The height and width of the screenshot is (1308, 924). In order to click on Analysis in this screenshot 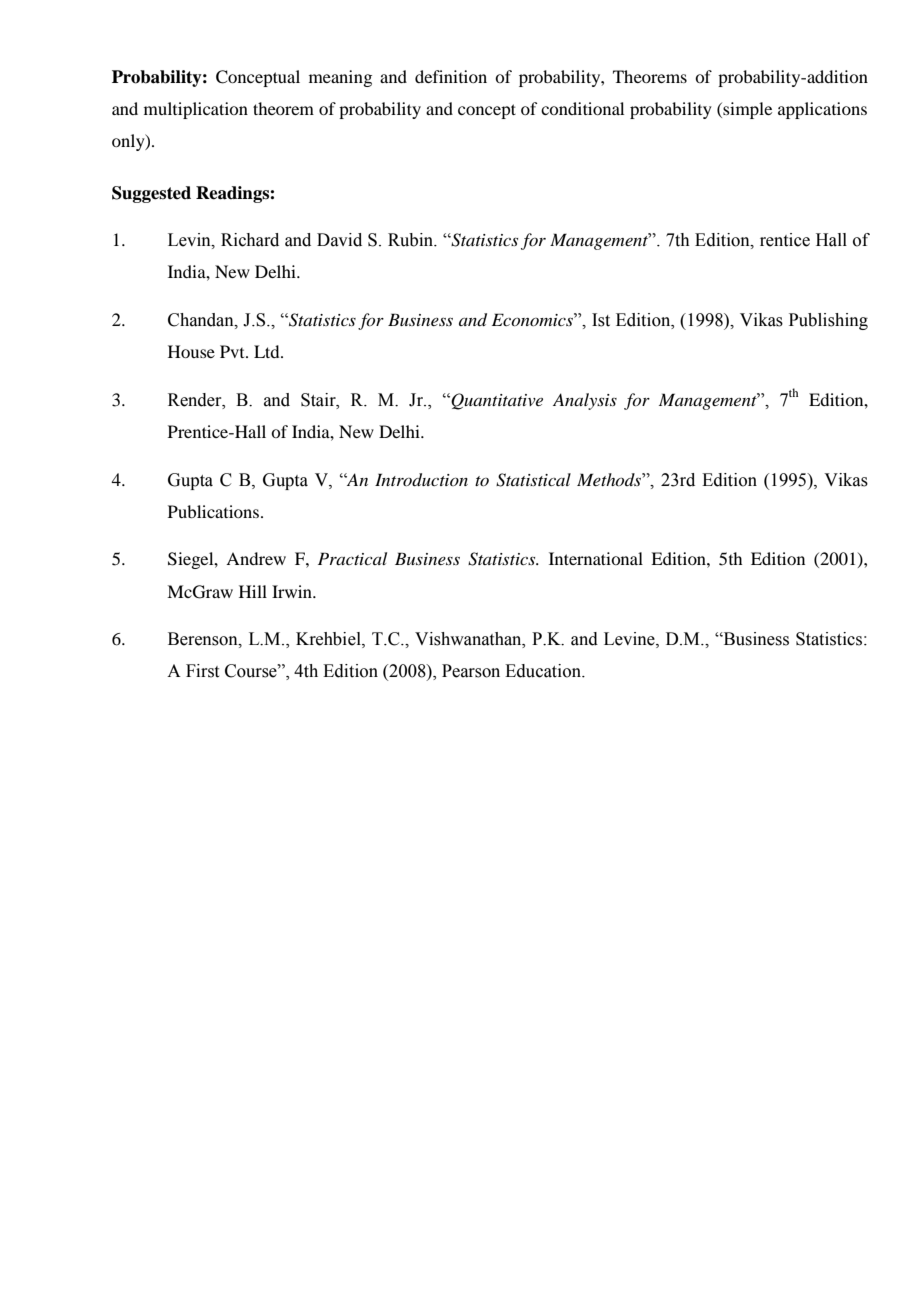, I will do `click(585, 401)`.
